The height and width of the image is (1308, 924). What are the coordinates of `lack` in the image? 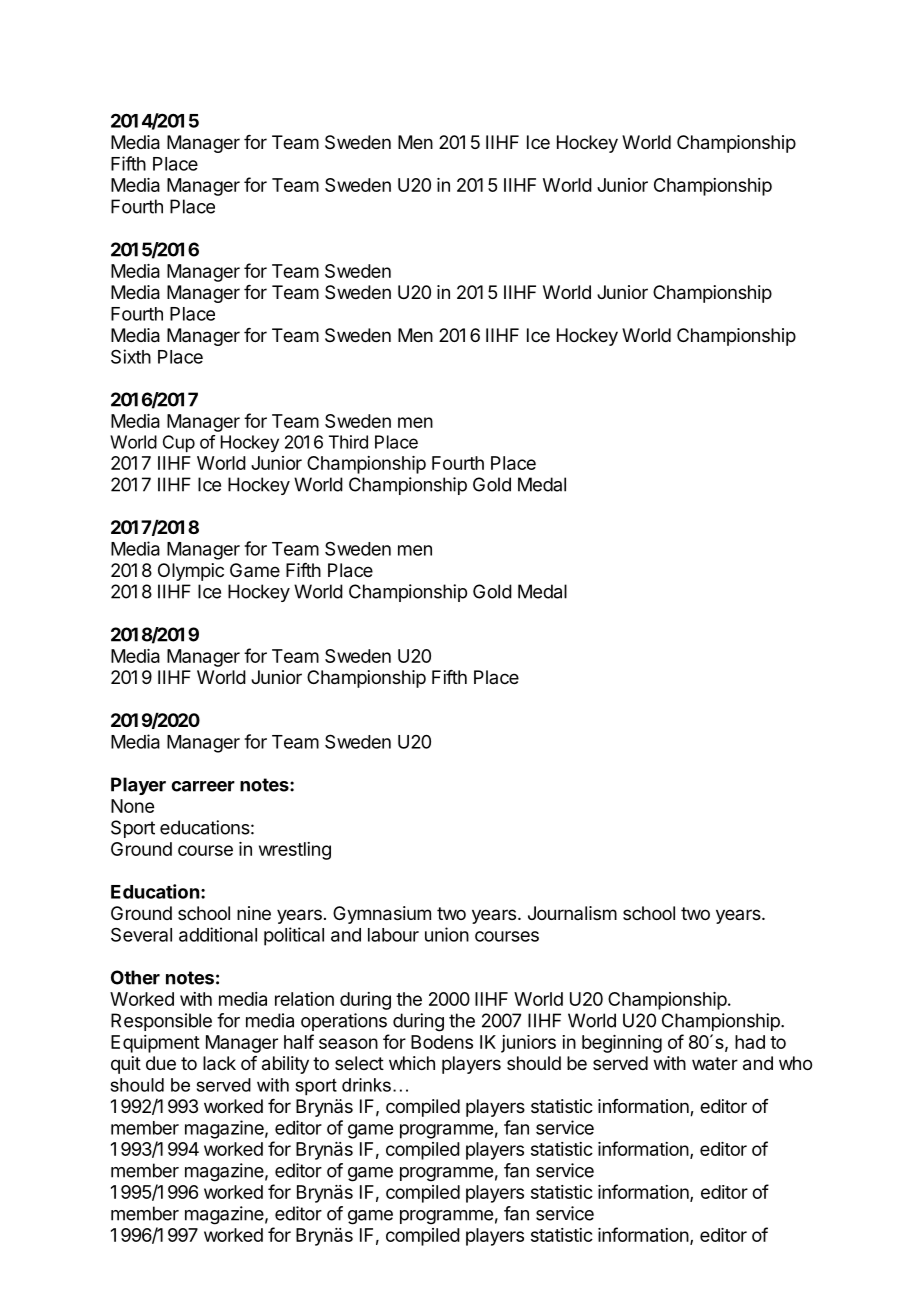 It's located at (219, 1063).
